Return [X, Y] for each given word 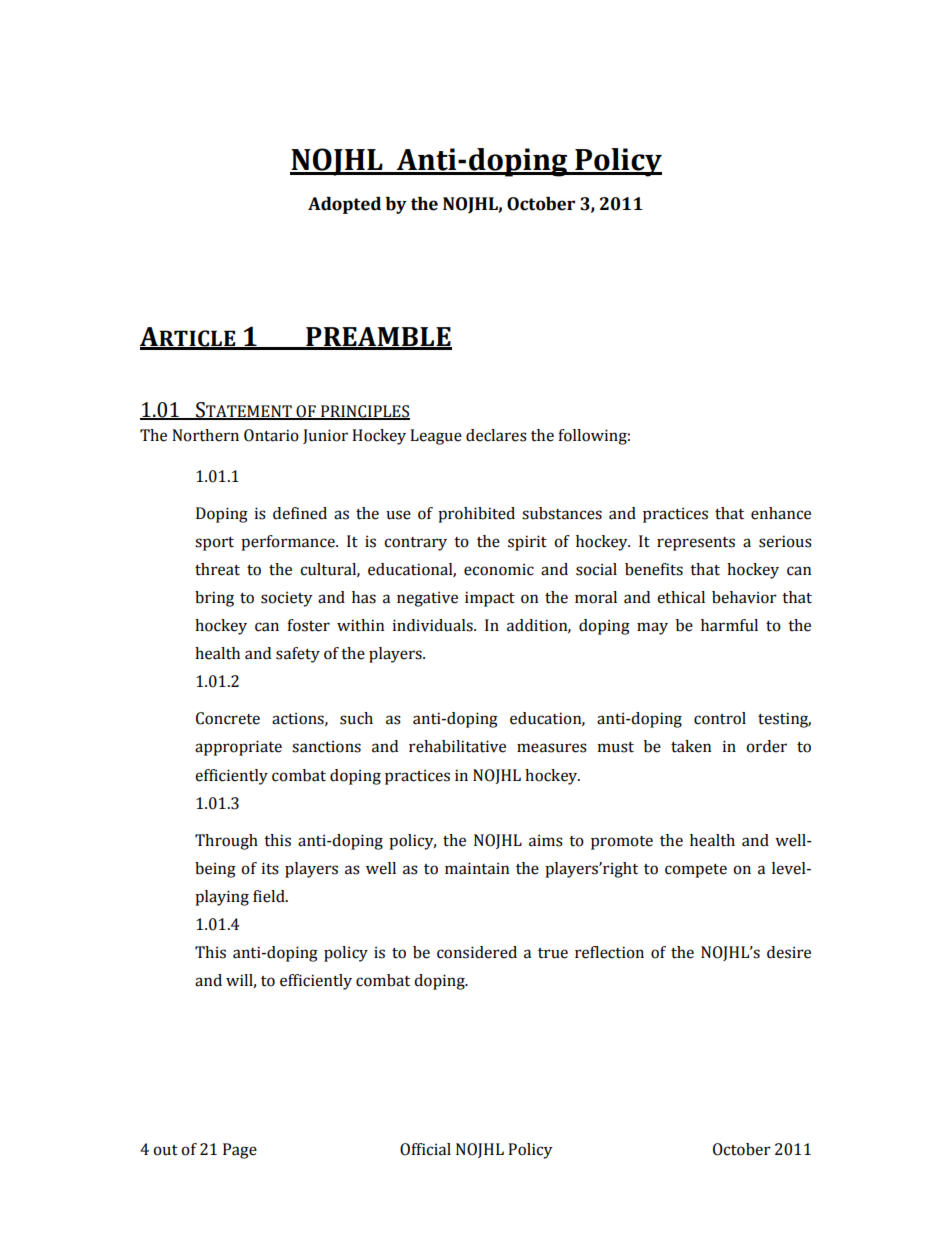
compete [696, 871]
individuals [434, 625]
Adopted [344, 205]
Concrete [228, 718]
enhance [781, 513]
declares [496, 435]
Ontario [271, 435]
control [720, 718]
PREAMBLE [378, 338]
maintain [477, 868]
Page [240, 1151]
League [436, 437]
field [270, 896]
